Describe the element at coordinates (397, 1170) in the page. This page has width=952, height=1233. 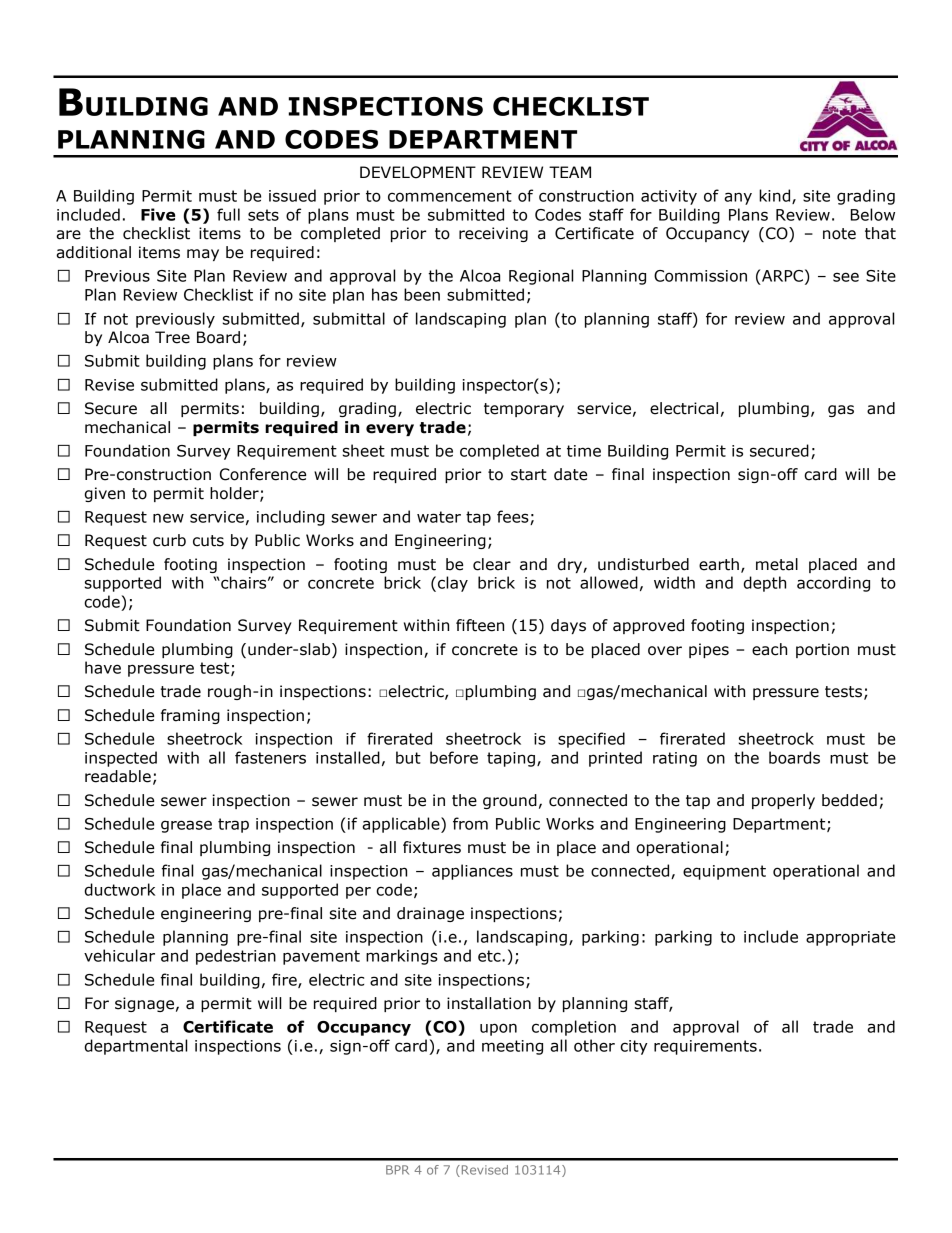
I see `BPR` at that location.
